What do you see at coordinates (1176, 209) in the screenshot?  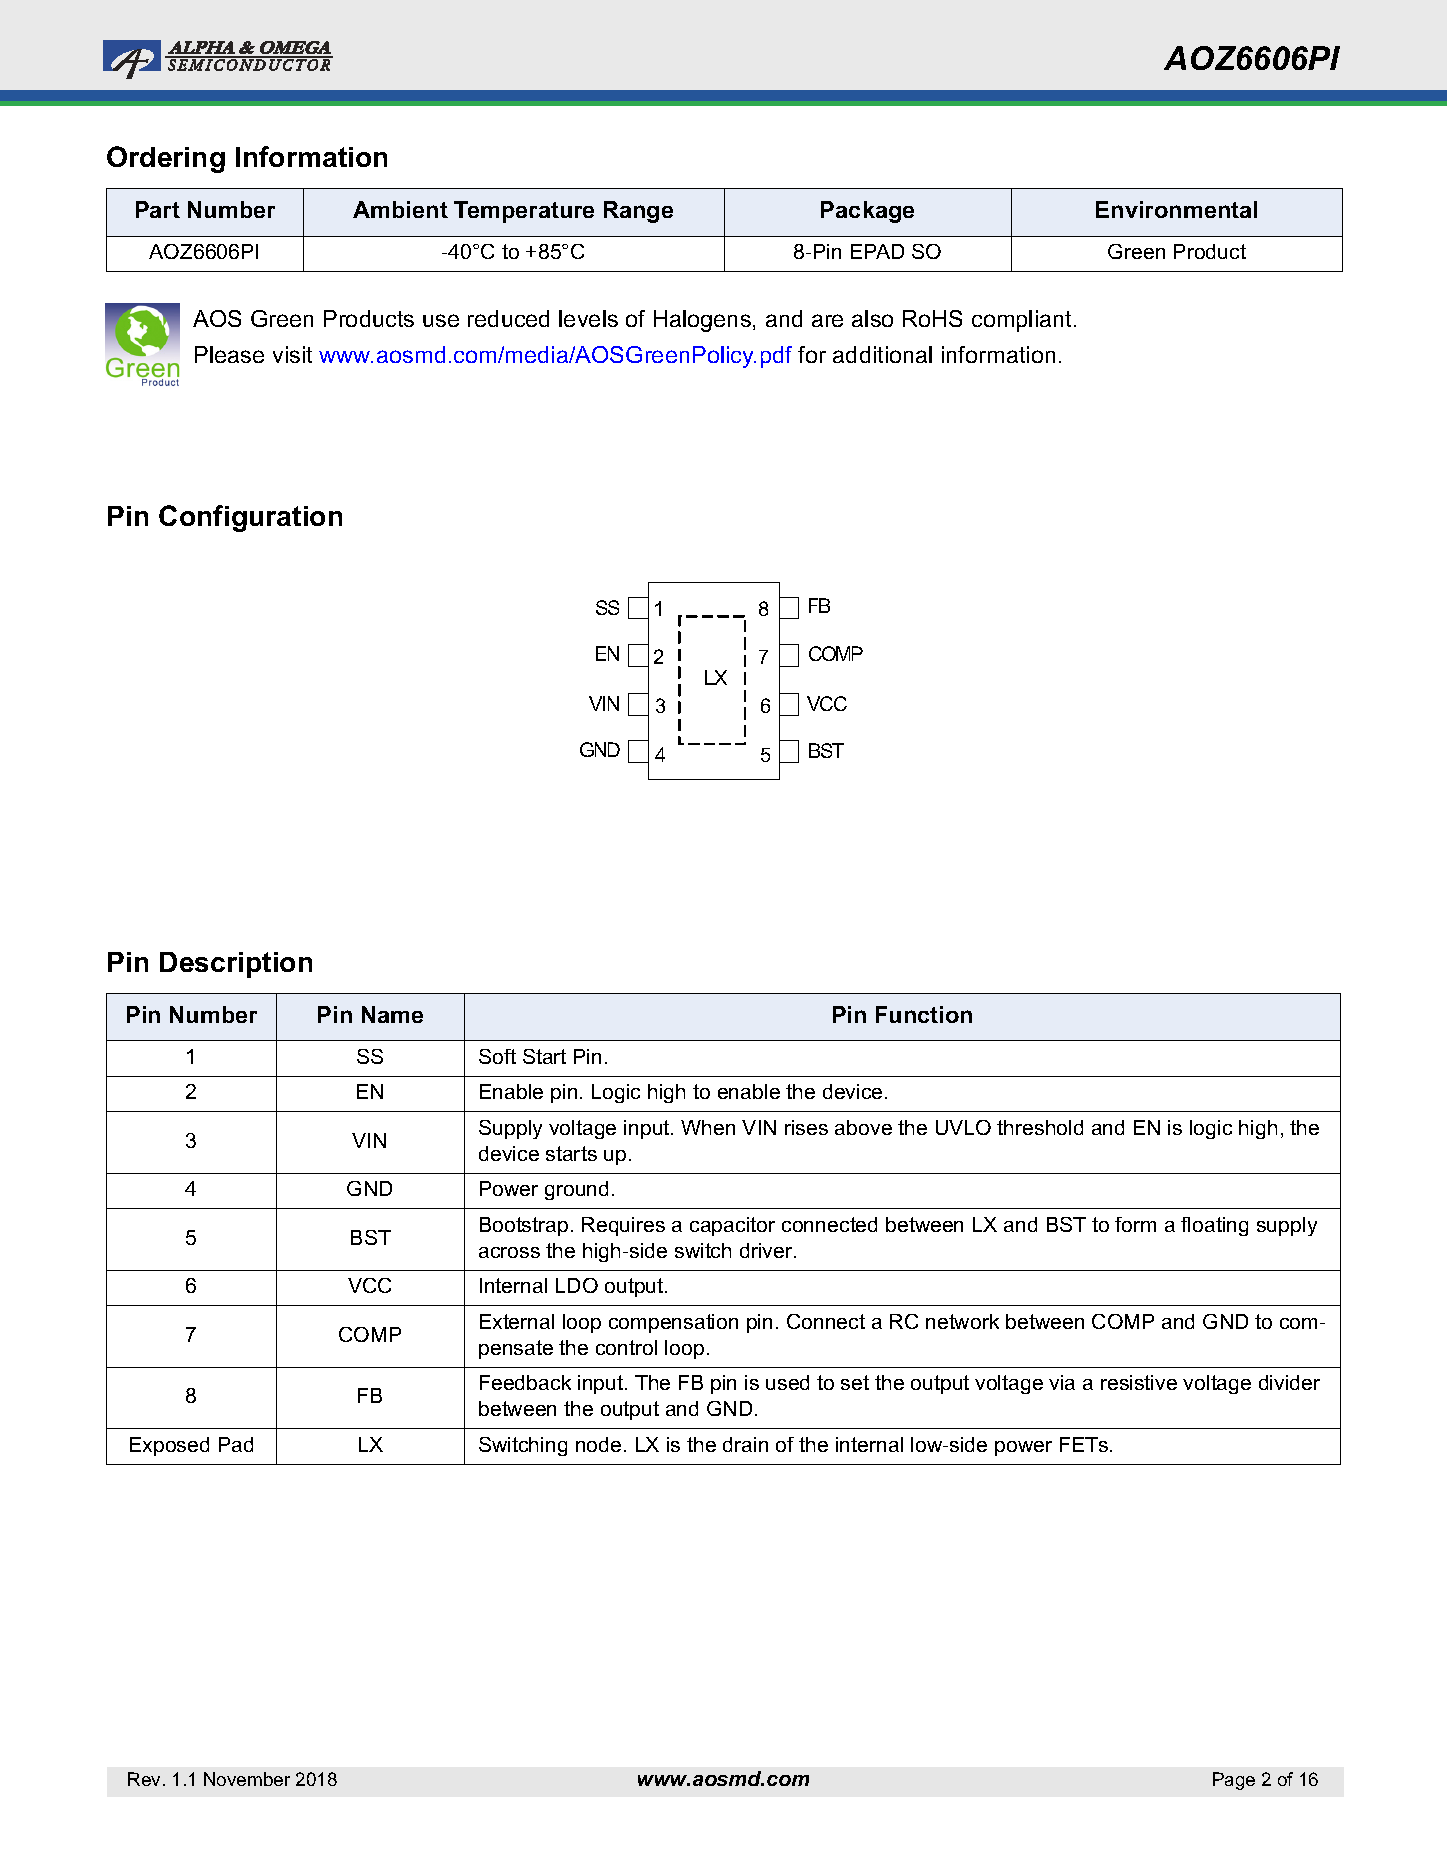 I see `Environmental` at bounding box center [1176, 209].
